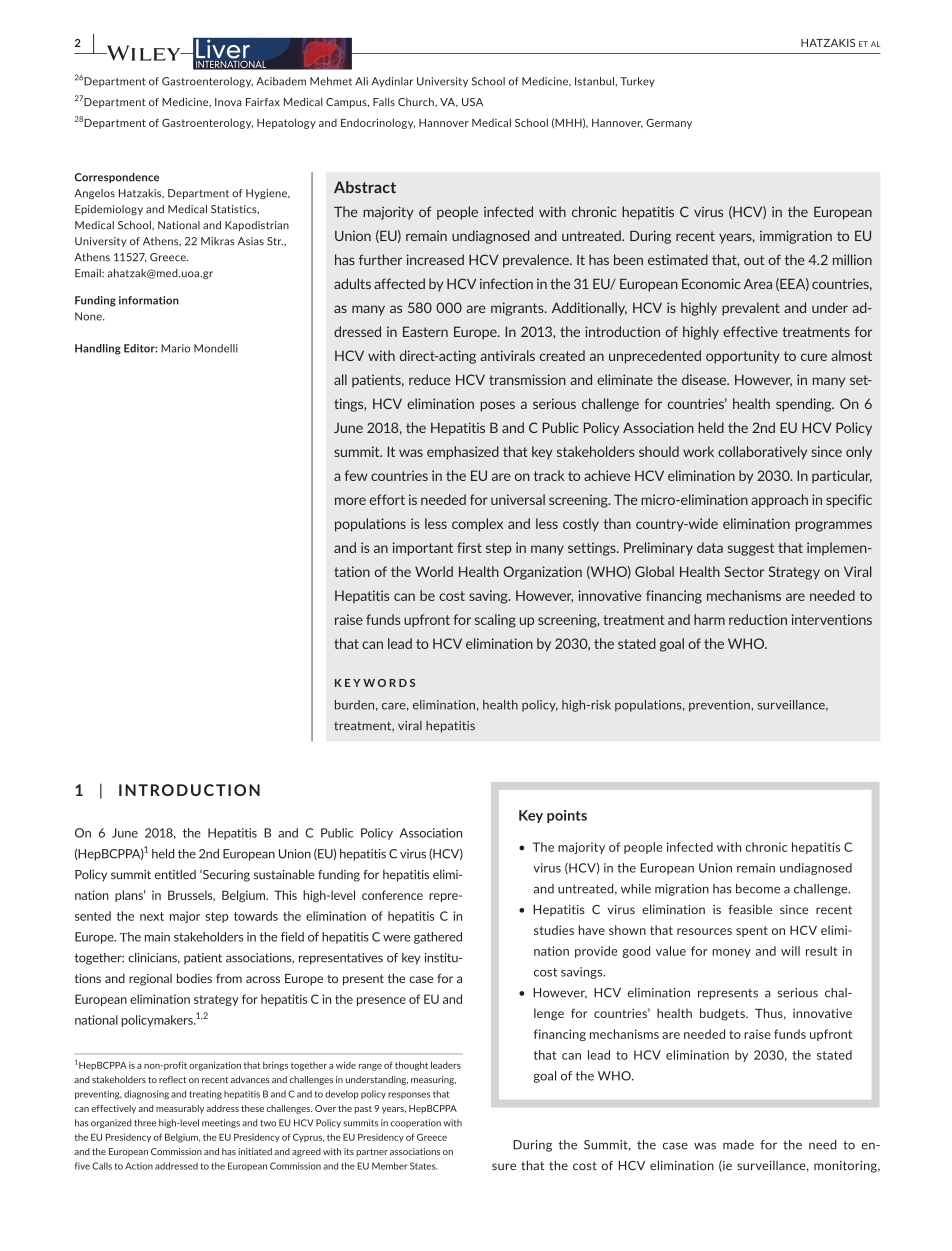  I want to click on entitled, so click(175, 874).
